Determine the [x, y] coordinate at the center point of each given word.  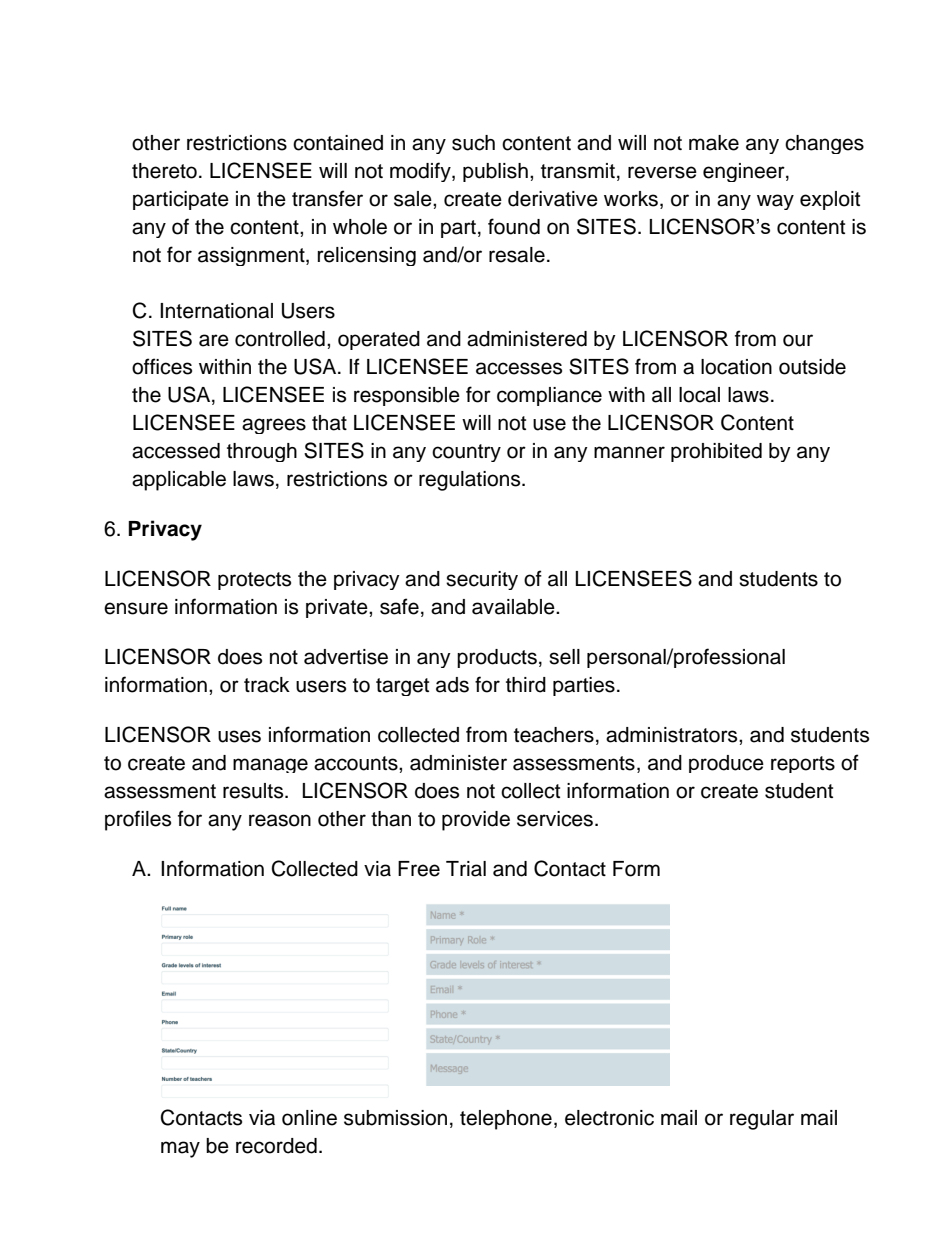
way [775, 202]
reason [280, 820]
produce [726, 764]
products [497, 658]
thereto [164, 171]
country [466, 453]
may [180, 1149]
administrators [673, 735]
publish [495, 172]
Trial [466, 869]
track [267, 685]
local [699, 395]
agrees [274, 426]
